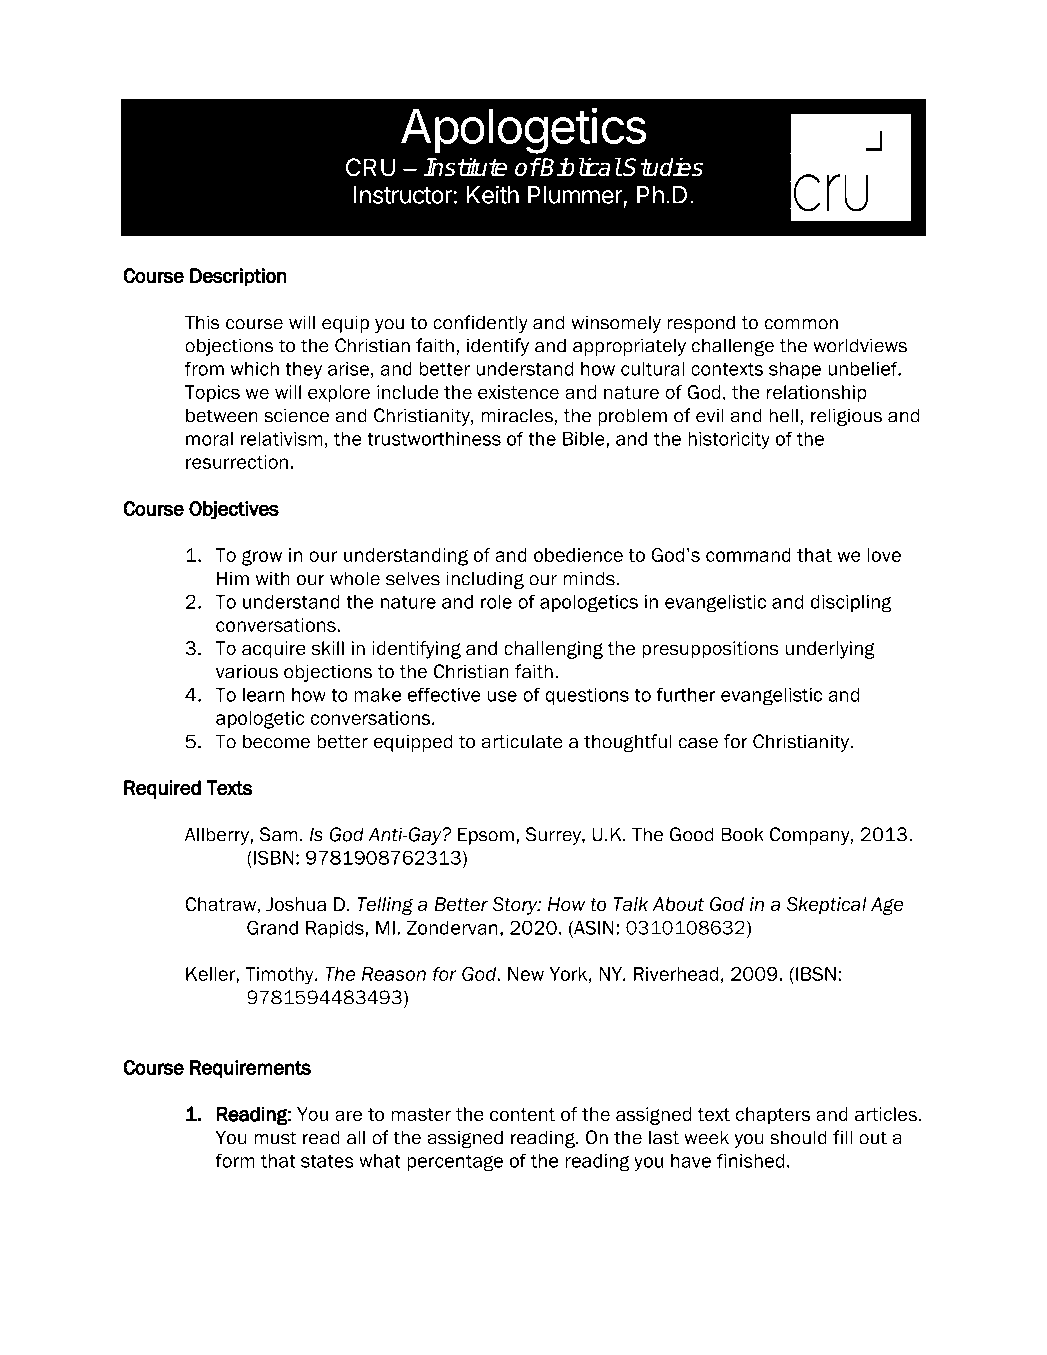 Image resolution: width=1047 pixels, height=1355 pixels. What do you see at coordinates (275, 1138) in the document?
I see `must` at bounding box center [275, 1138].
